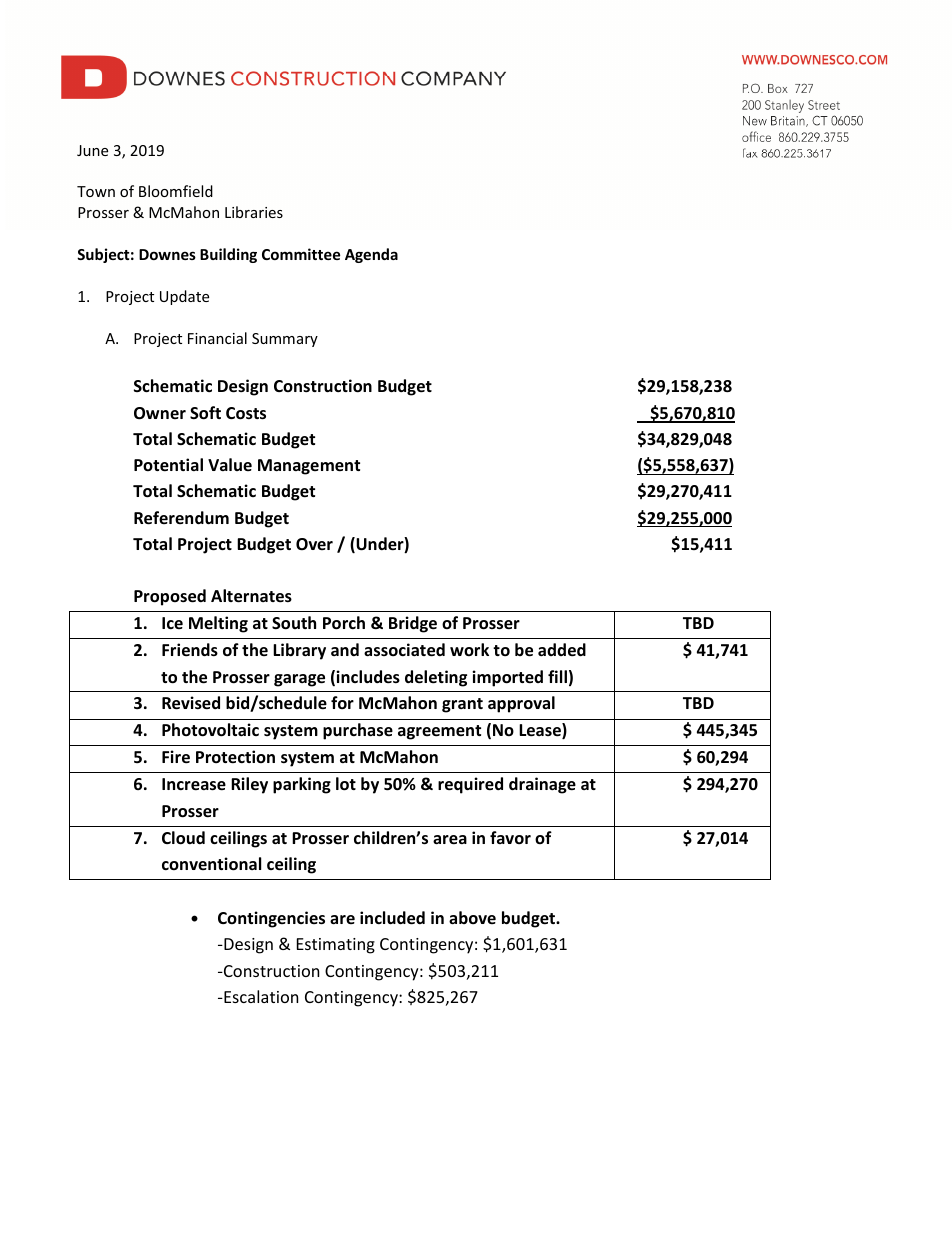 The height and width of the screenshot is (1233, 952). I want to click on Over, so click(314, 544).
